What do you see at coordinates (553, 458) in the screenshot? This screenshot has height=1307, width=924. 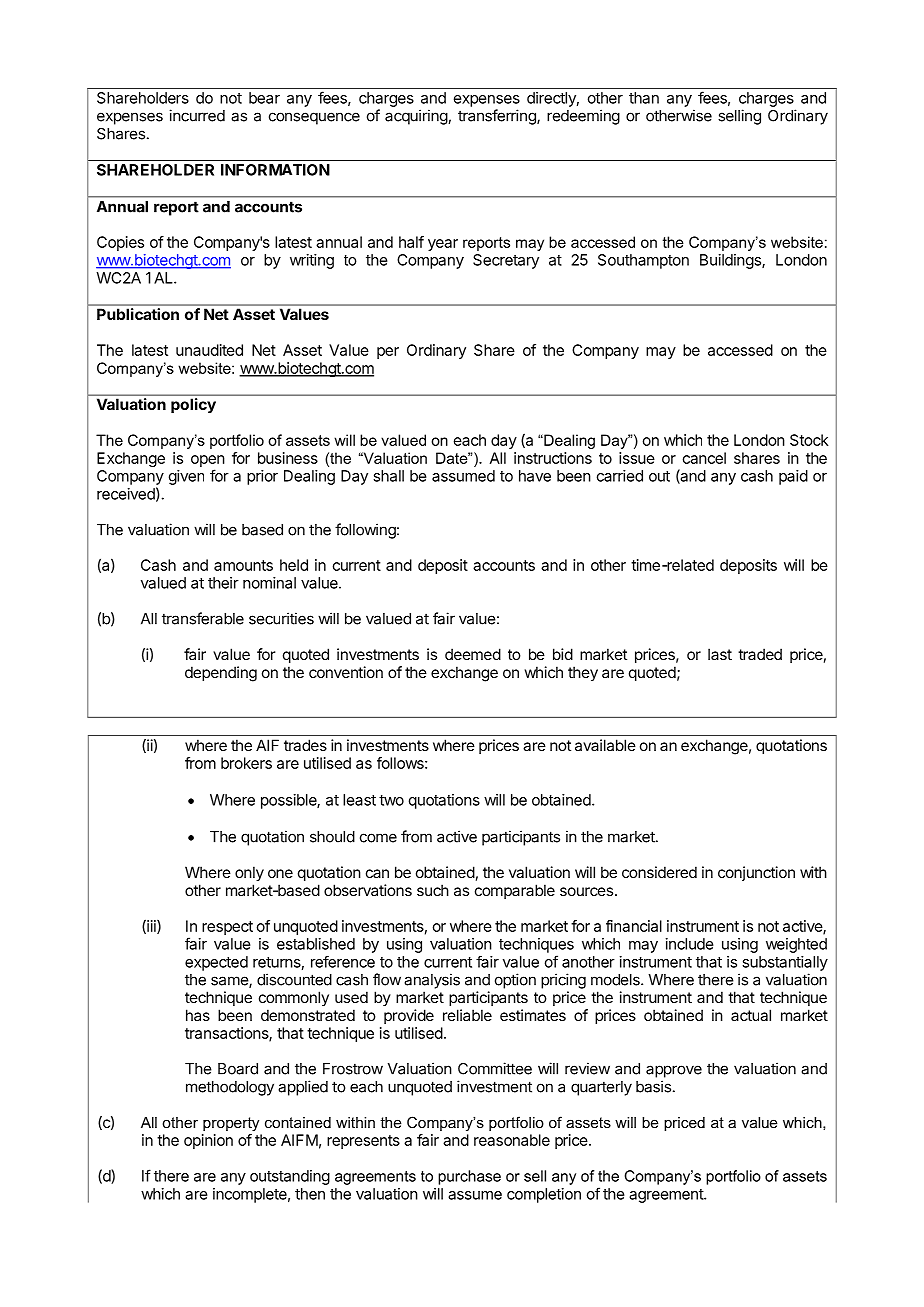 I see `instructions` at bounding box center [553, 458].
